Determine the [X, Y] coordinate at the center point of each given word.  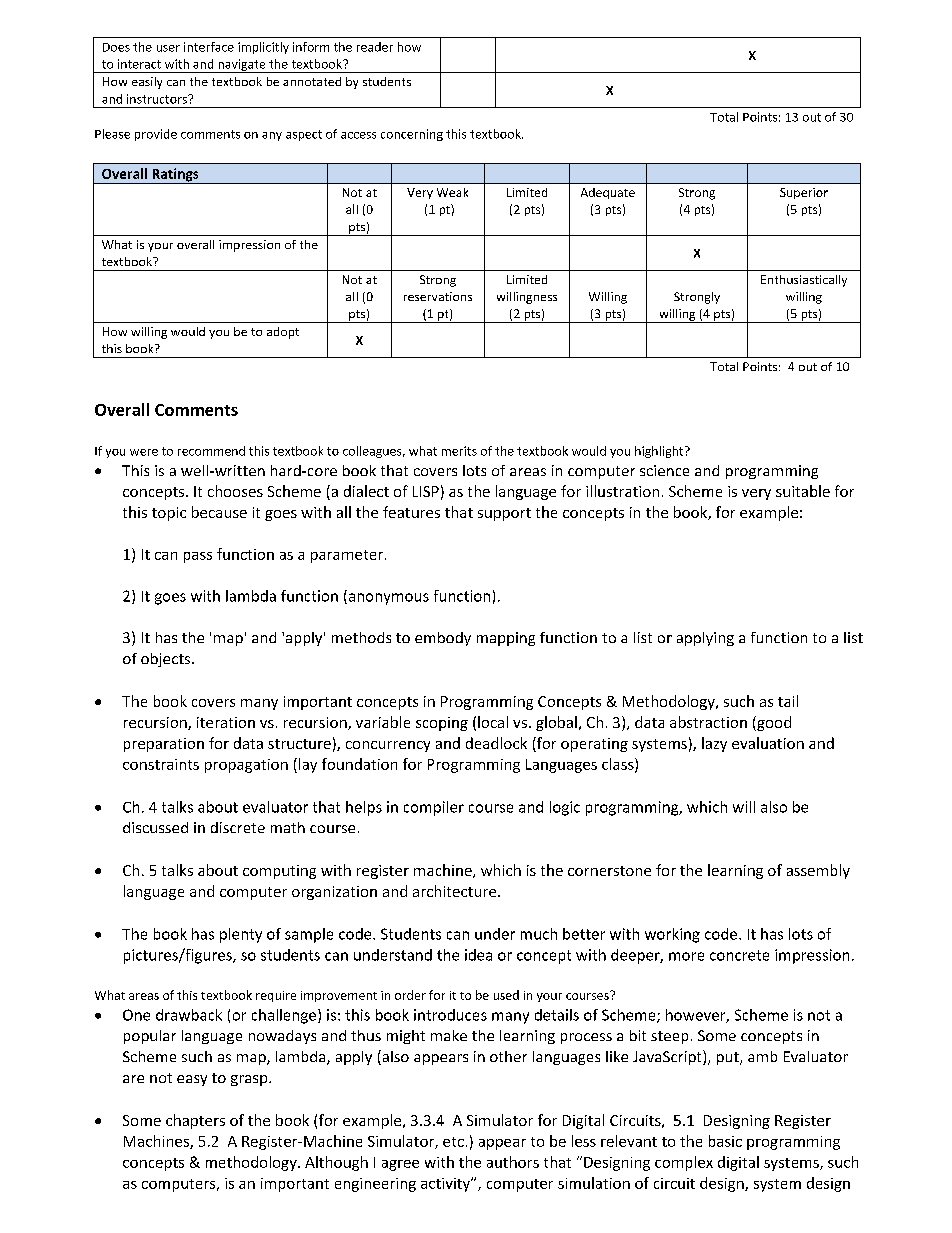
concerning [412, 135]
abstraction [708, 722]
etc [453, 1142]
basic [725, 1141]
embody [443, 639]
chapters [195, 1121]
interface [209, 47]
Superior [804, 193]
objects [167, 660]
